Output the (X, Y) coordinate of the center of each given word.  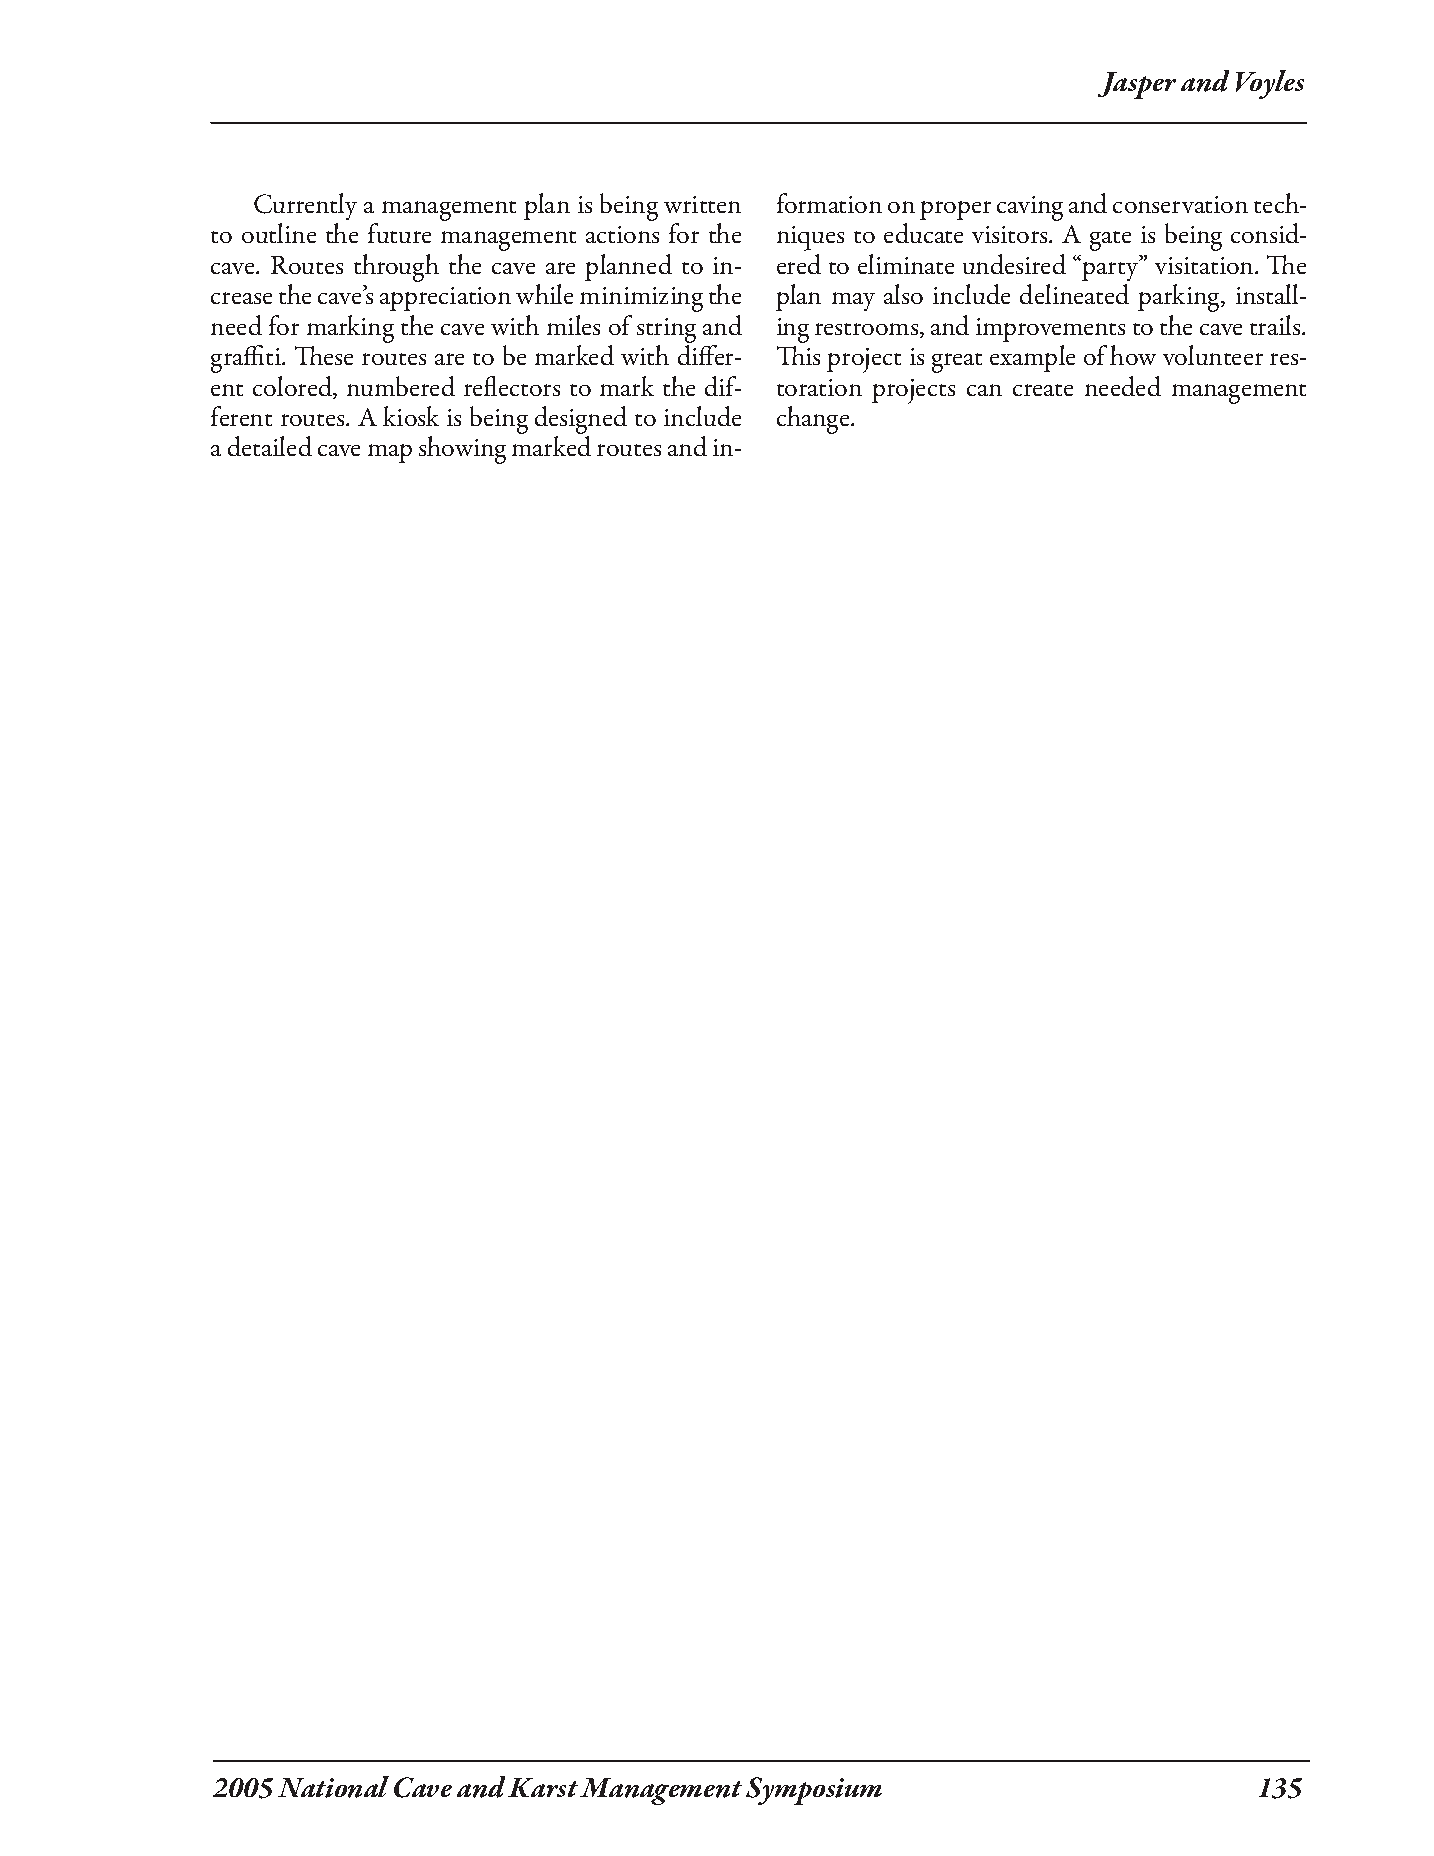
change (814, 420)
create (1043, 390)
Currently (305, 206)
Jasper (1137, 85)
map (390, 453)
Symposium (814, 1791)
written (702, 204)
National (333, 1787)
